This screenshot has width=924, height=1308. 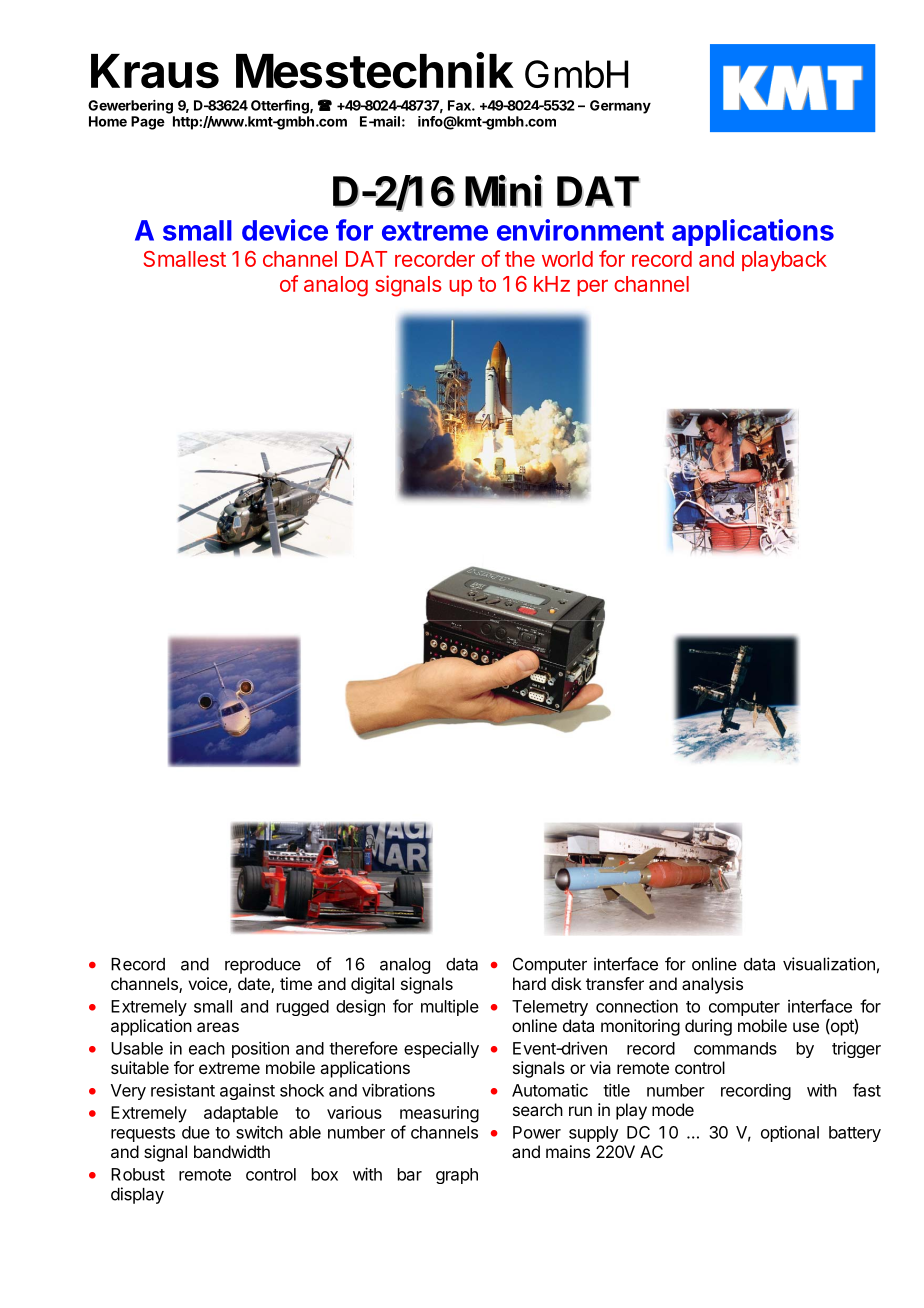 I want to click on Page, so click(x=148, y=123).
